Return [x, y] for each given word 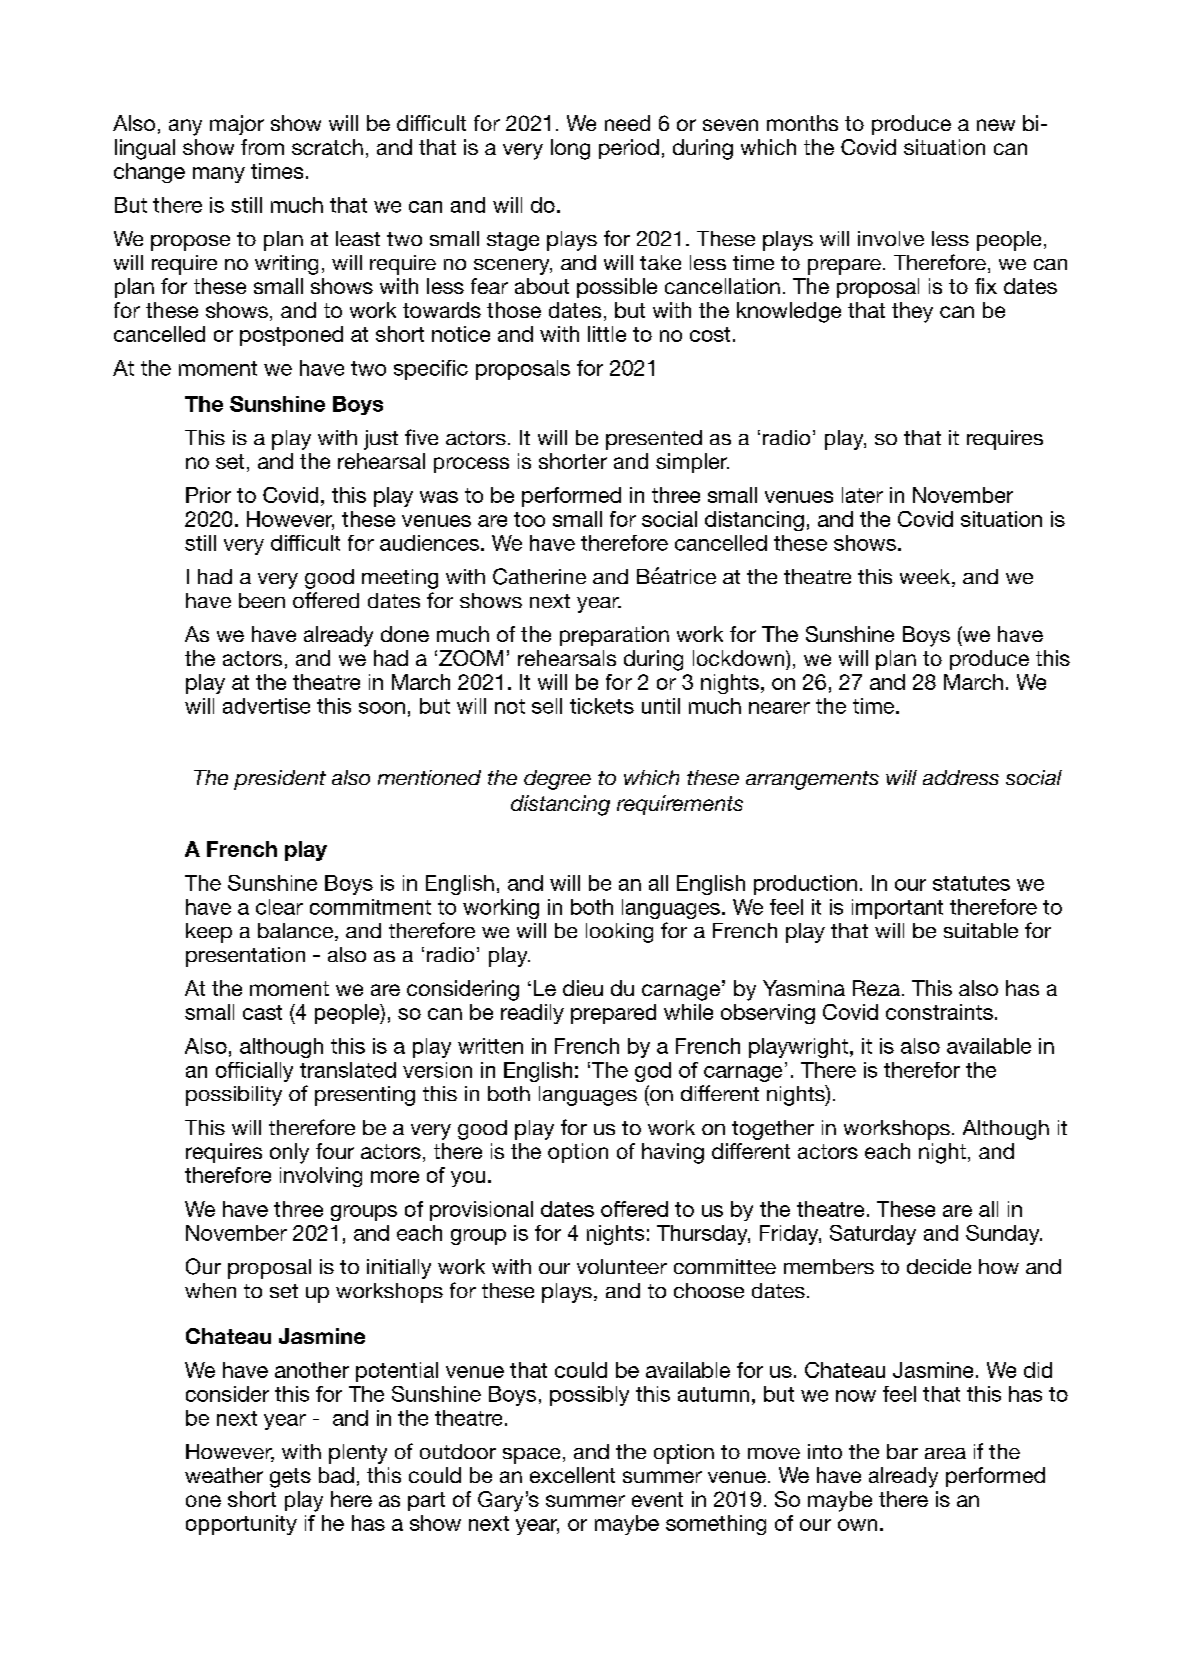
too [529, 519]
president [280, 780]
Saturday [873, 1235]
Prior [208, 495]
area [945, 1453]
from [262, 147]
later [862, 495]
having [673, 1153]
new [996, 125]
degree [557, 780]
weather [224, 1475]
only [289, 1153]
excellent [572, 1475]
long [570, 149]
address [961, 777]
